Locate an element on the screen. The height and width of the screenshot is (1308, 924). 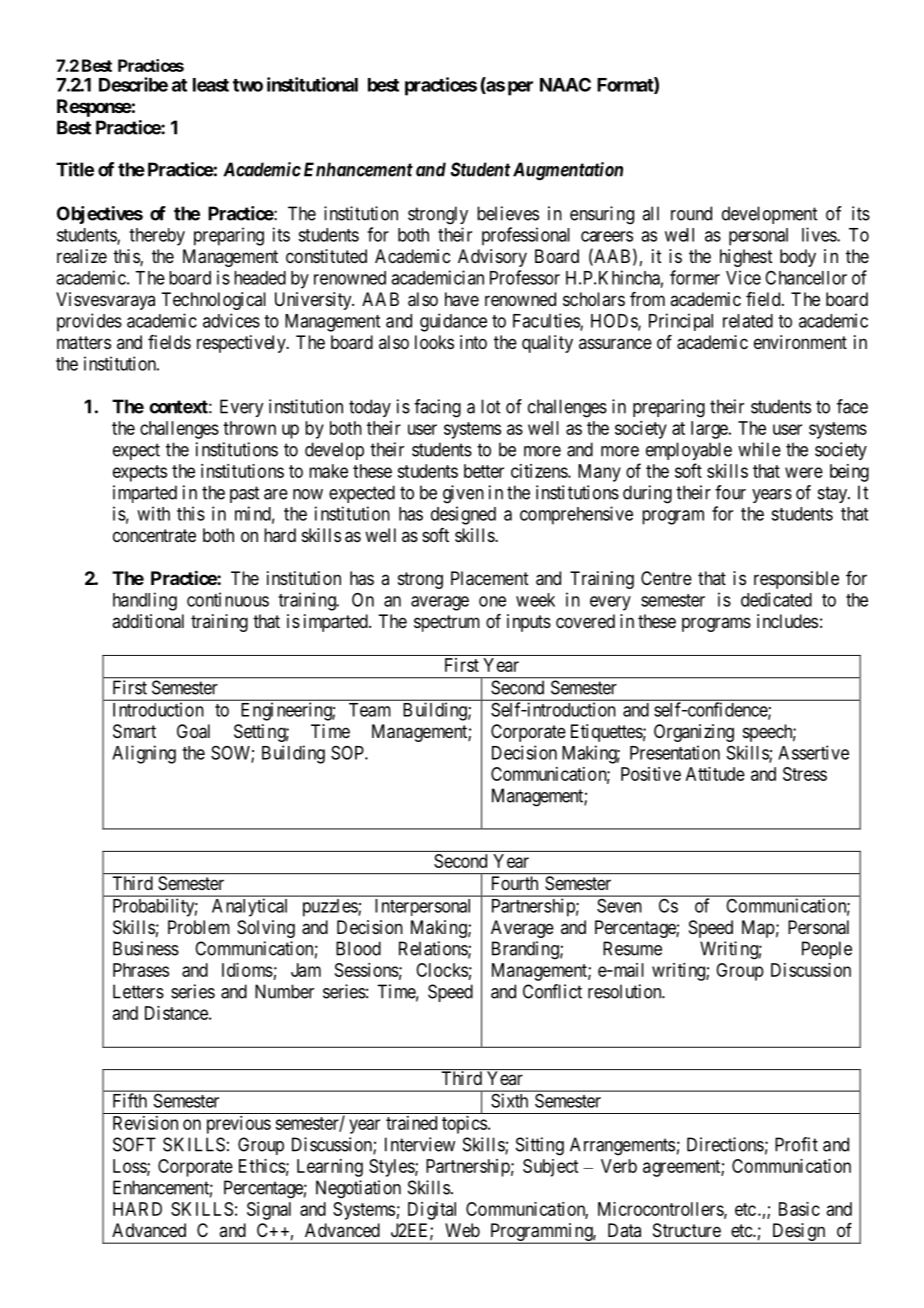
Basic is located at coordinates (799, 1209).
